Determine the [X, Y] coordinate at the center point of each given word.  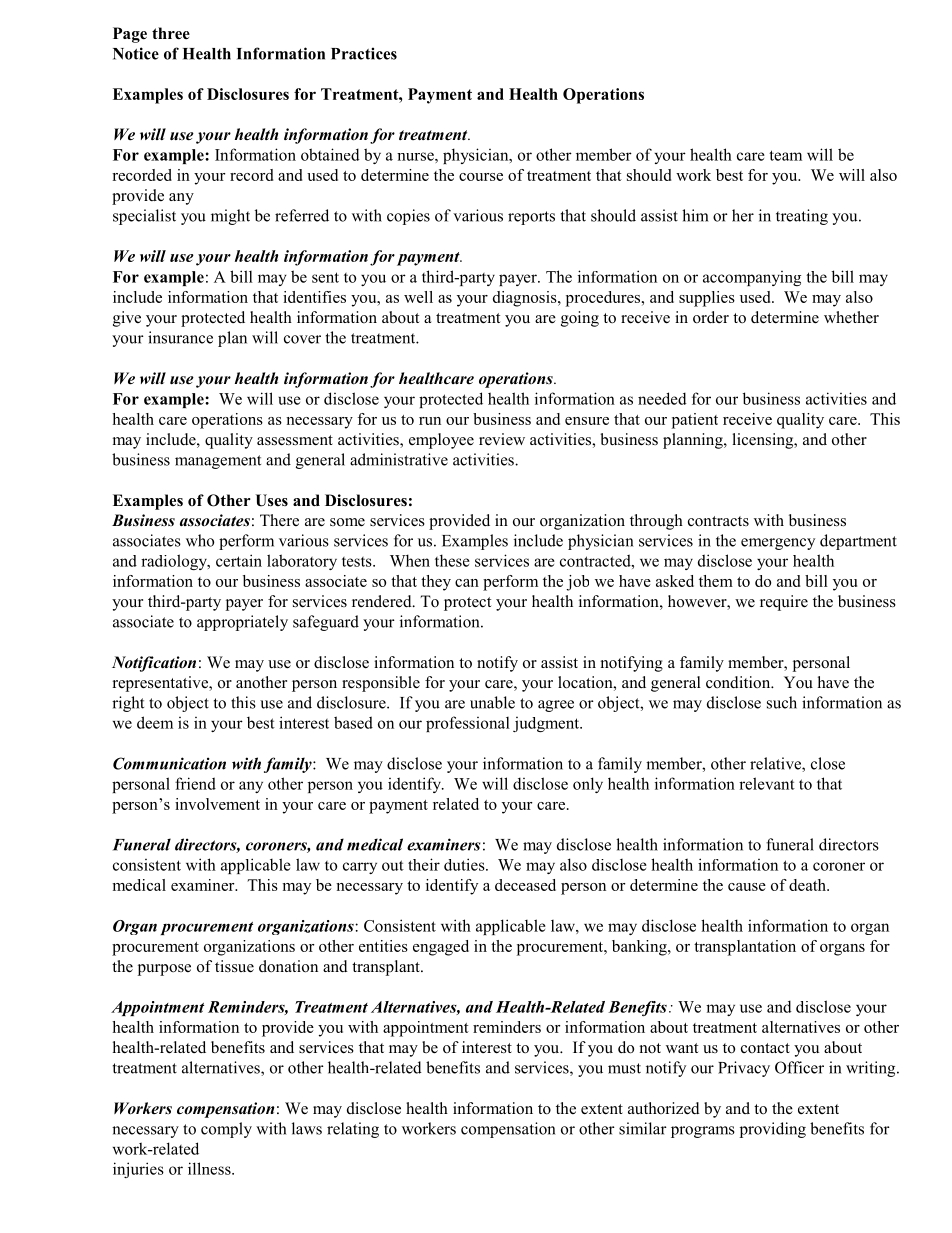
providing [773, 1130]
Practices [364, 53]
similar [643, 1128]
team [785, 155]
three [171, 33]
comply [226, 1130]
